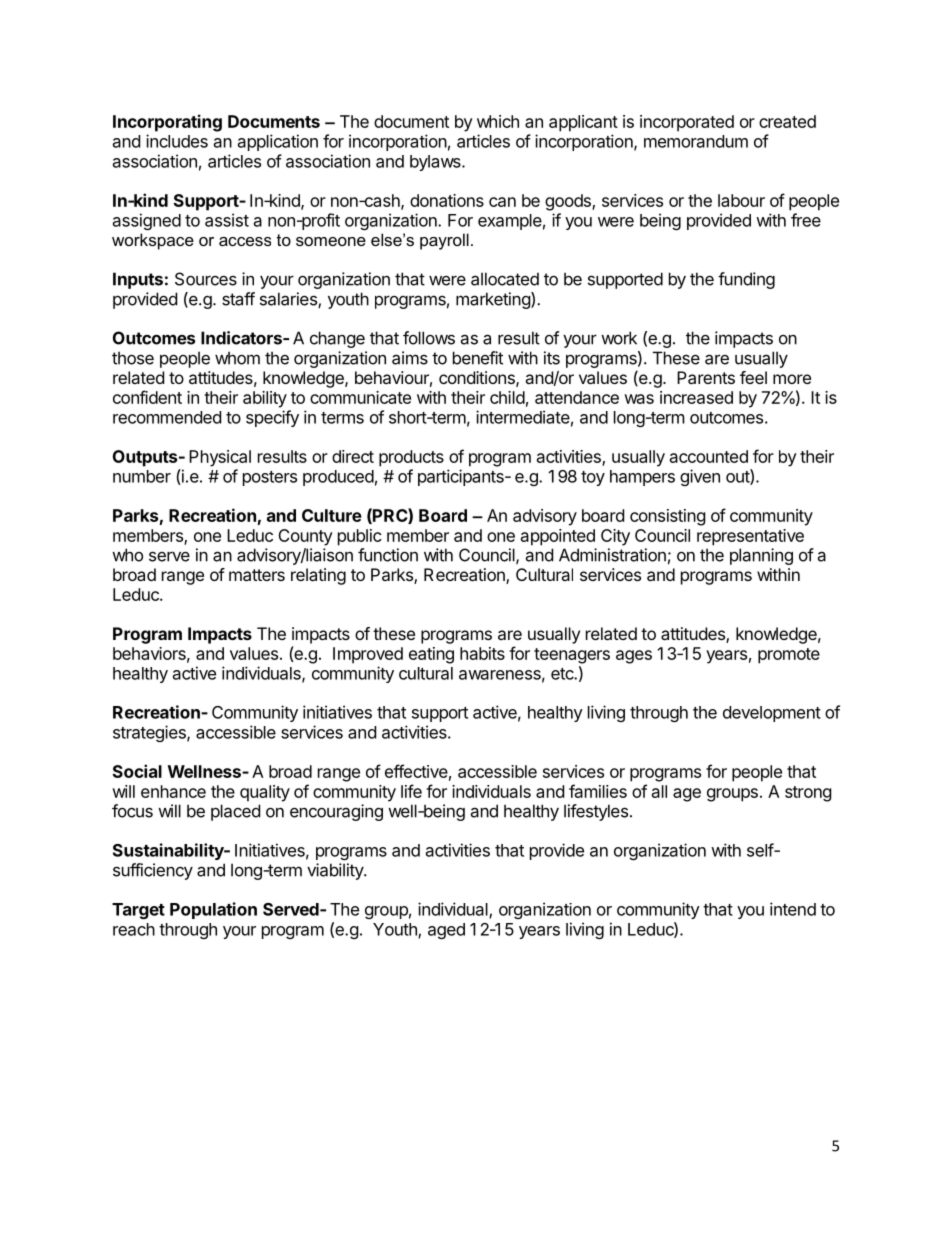 The height and width of the document is (1233, 952). What do you see at coordinates (507, 397) in the document?
I see `child` at bounding box center [507, 397].
